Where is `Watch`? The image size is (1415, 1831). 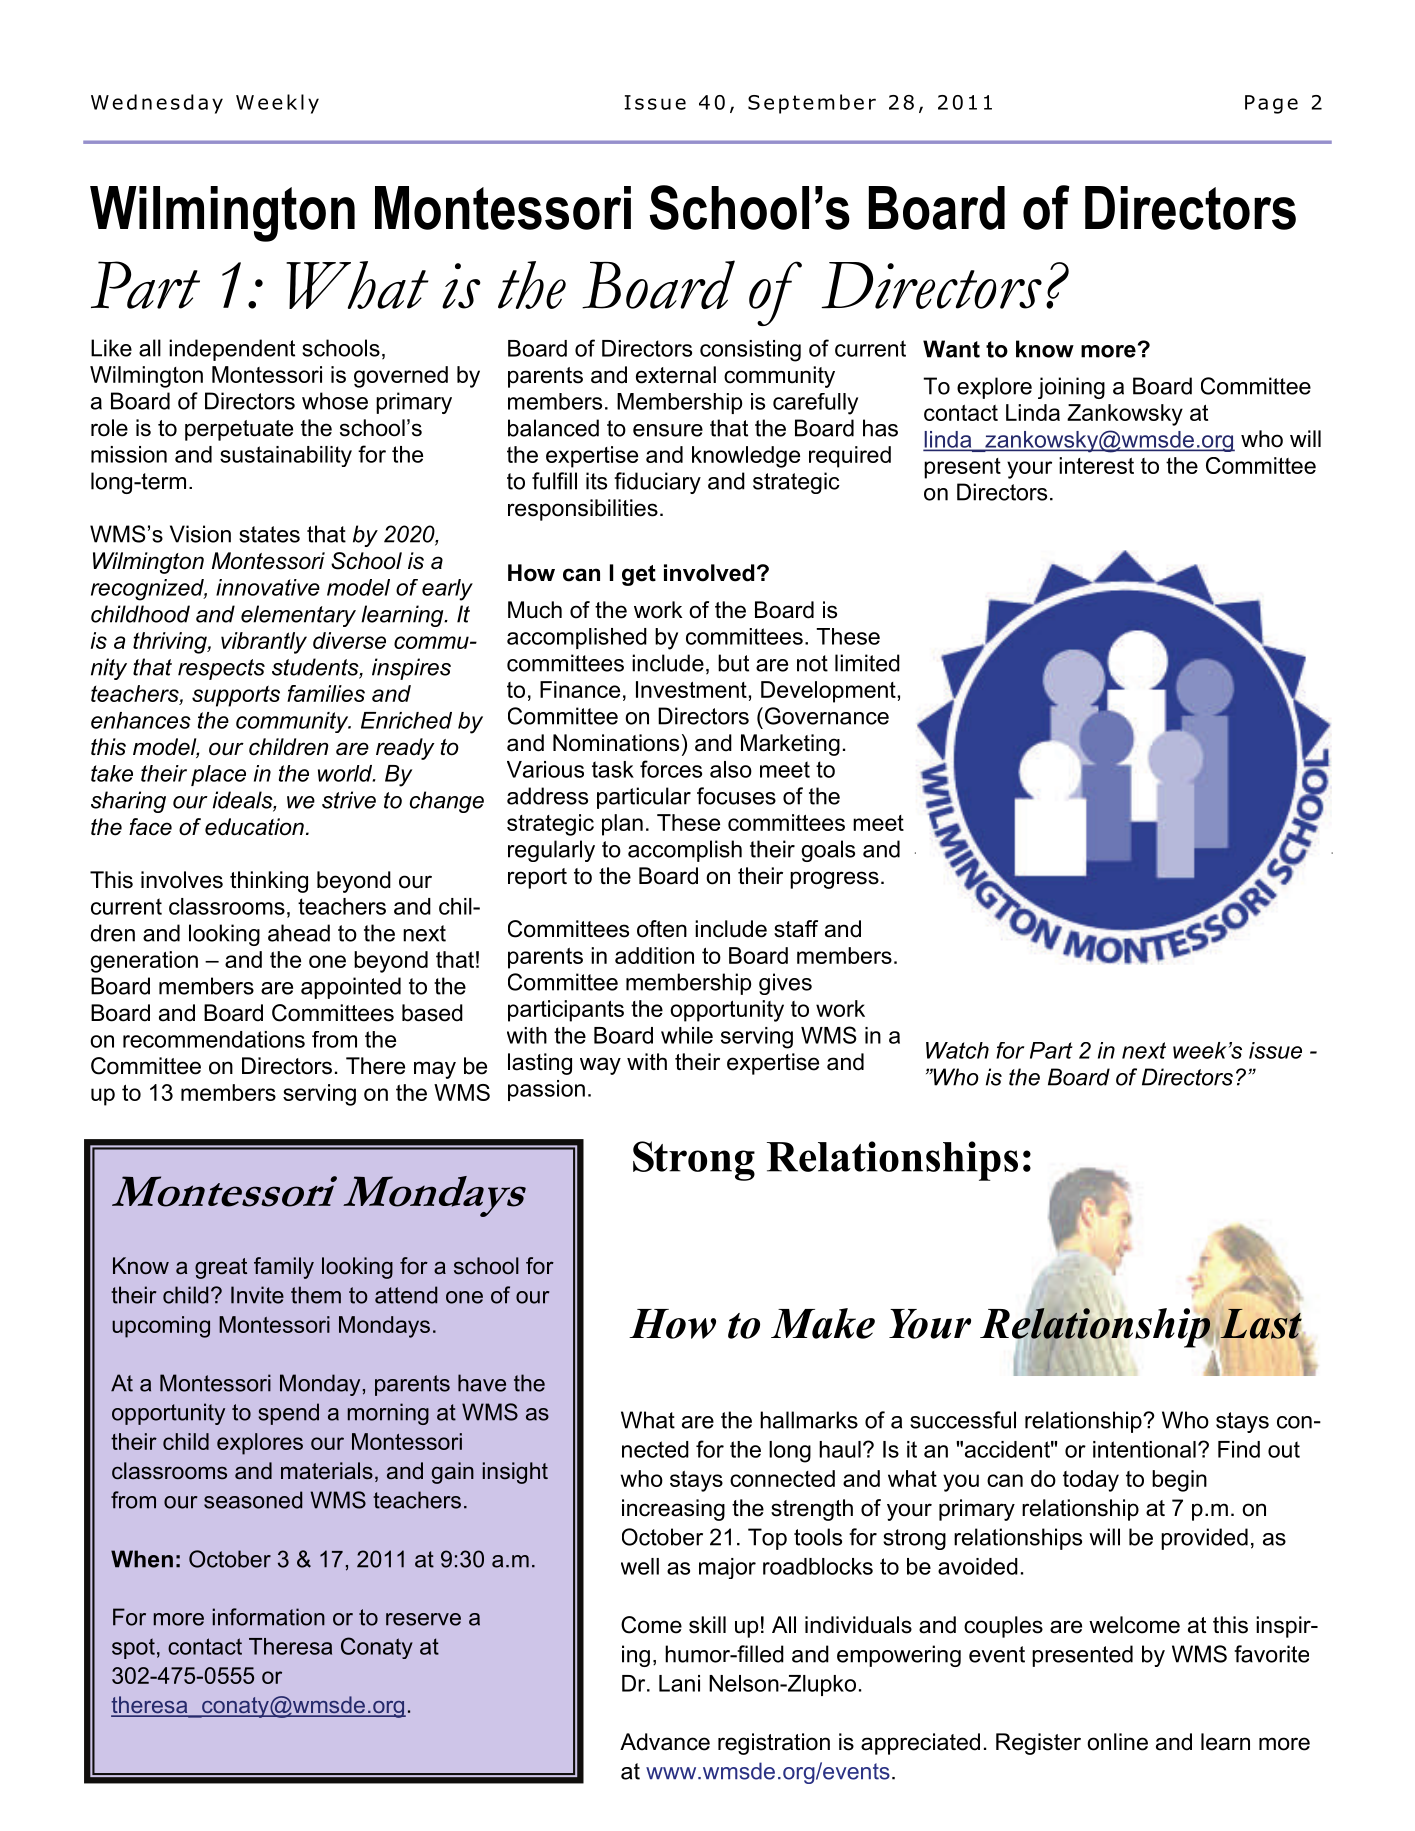 Watch is located at coordinates (957, 1050).
